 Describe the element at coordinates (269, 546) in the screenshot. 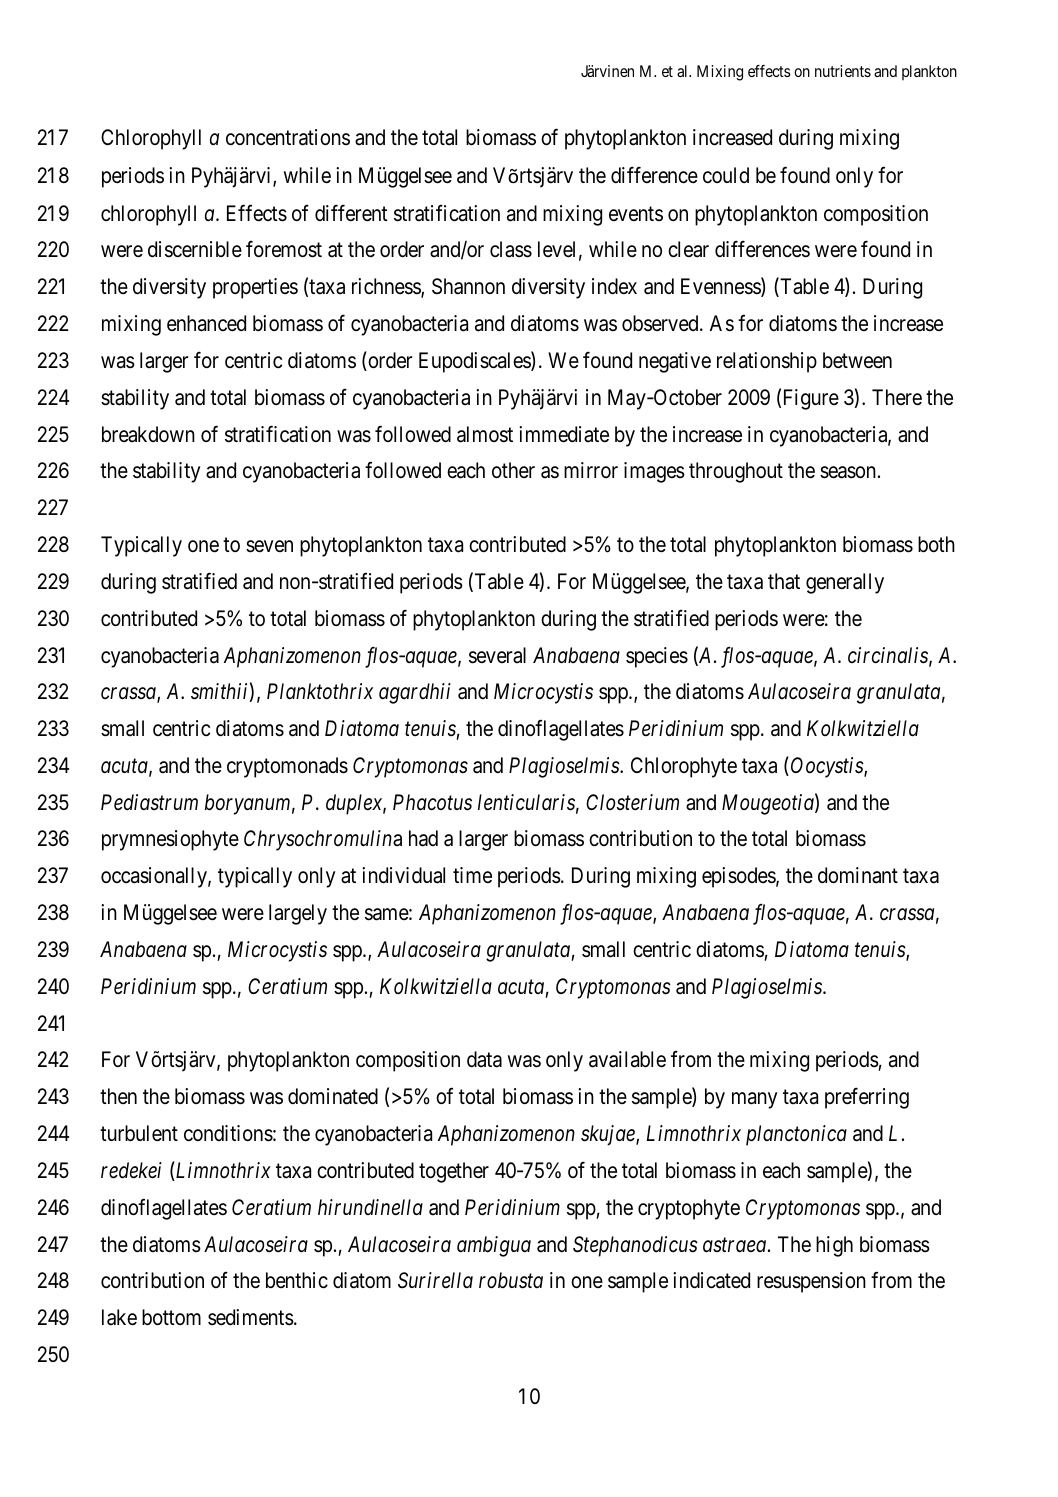

I see `seven` at that location.
